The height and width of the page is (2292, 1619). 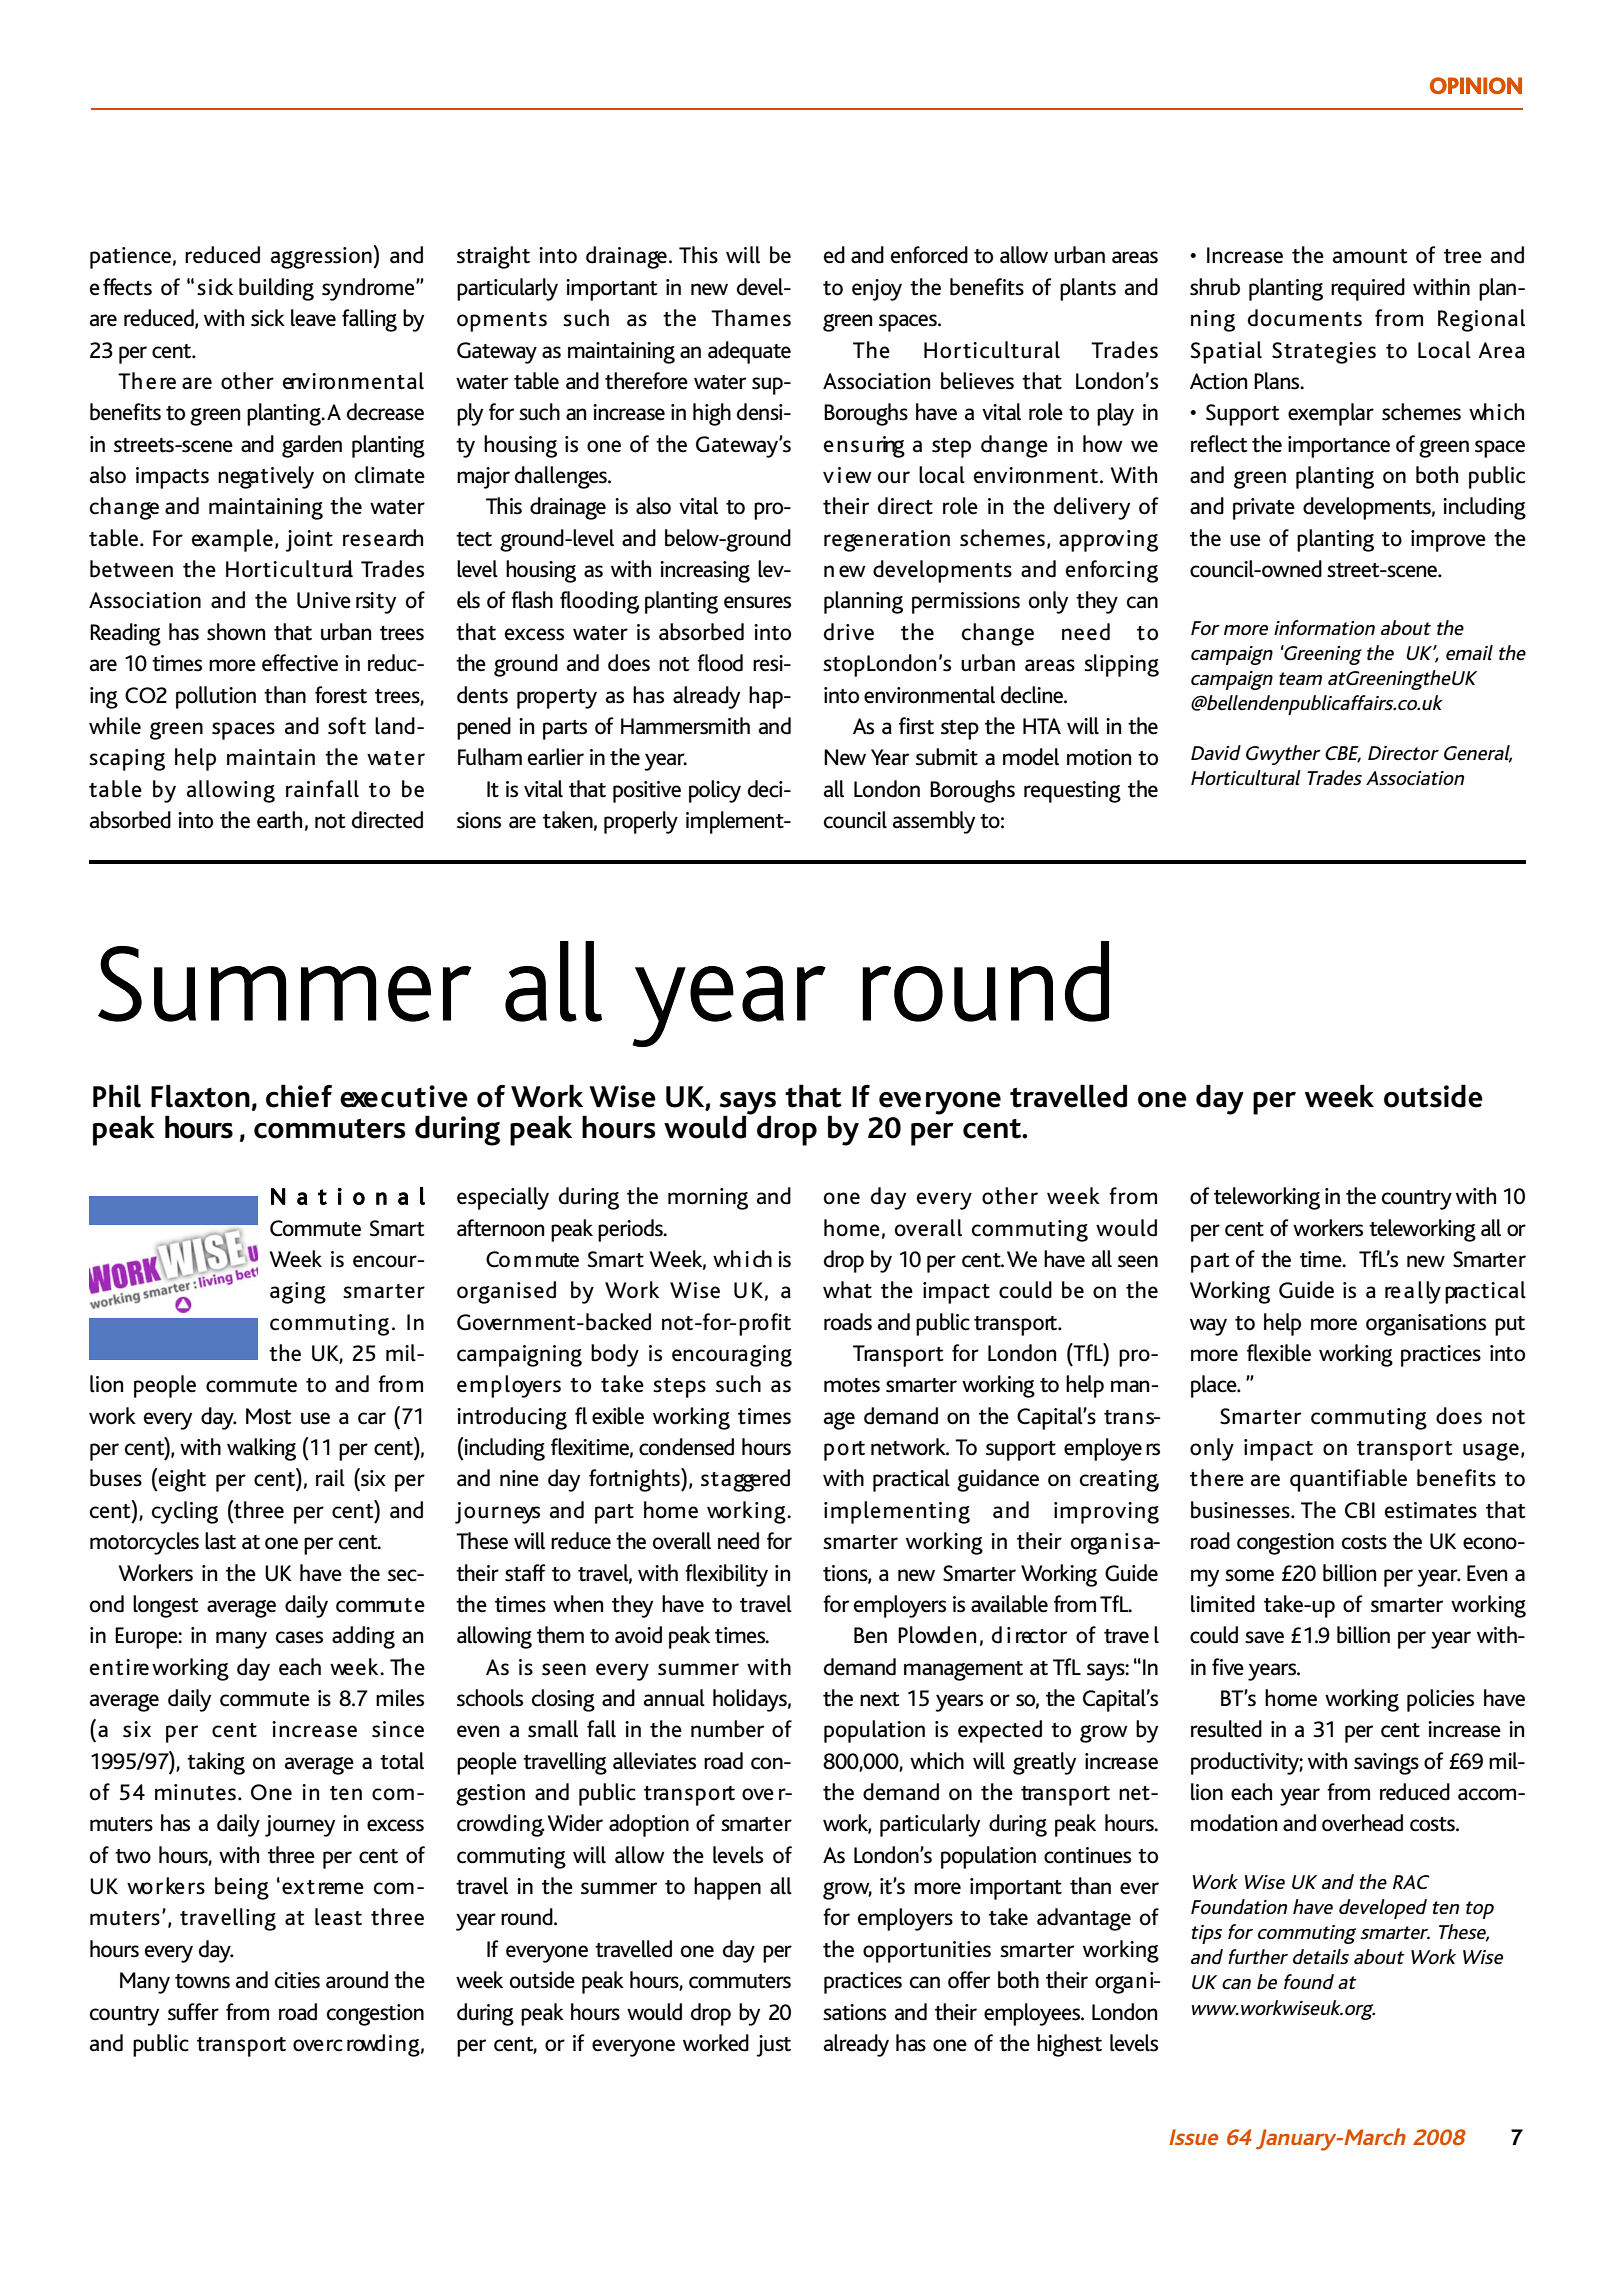 What do you see at coordinates (1510, 1326) in the page?
I see `put` at bounding box center [1510, 1326].
